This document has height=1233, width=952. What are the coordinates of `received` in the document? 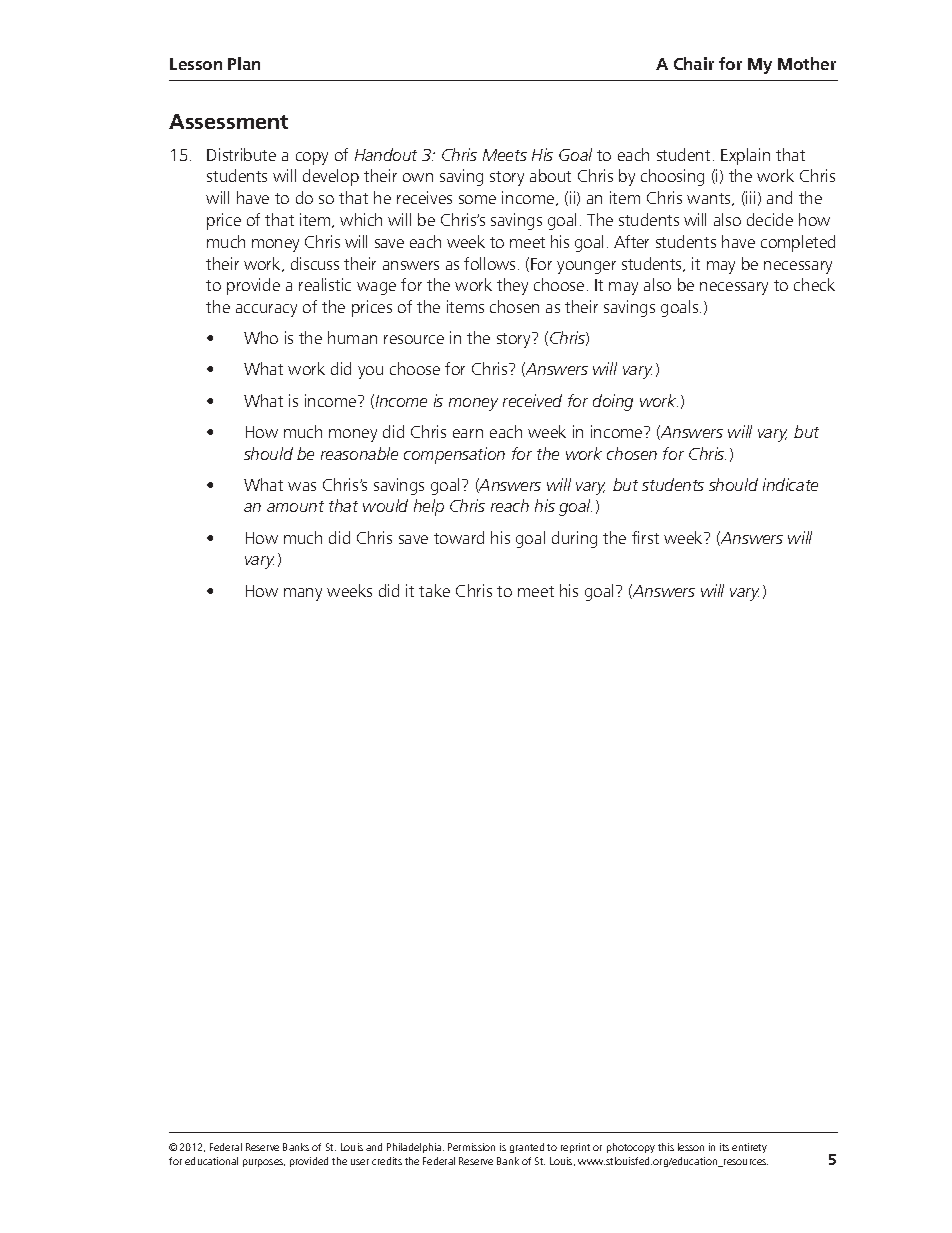 It's located at (532, 400).
